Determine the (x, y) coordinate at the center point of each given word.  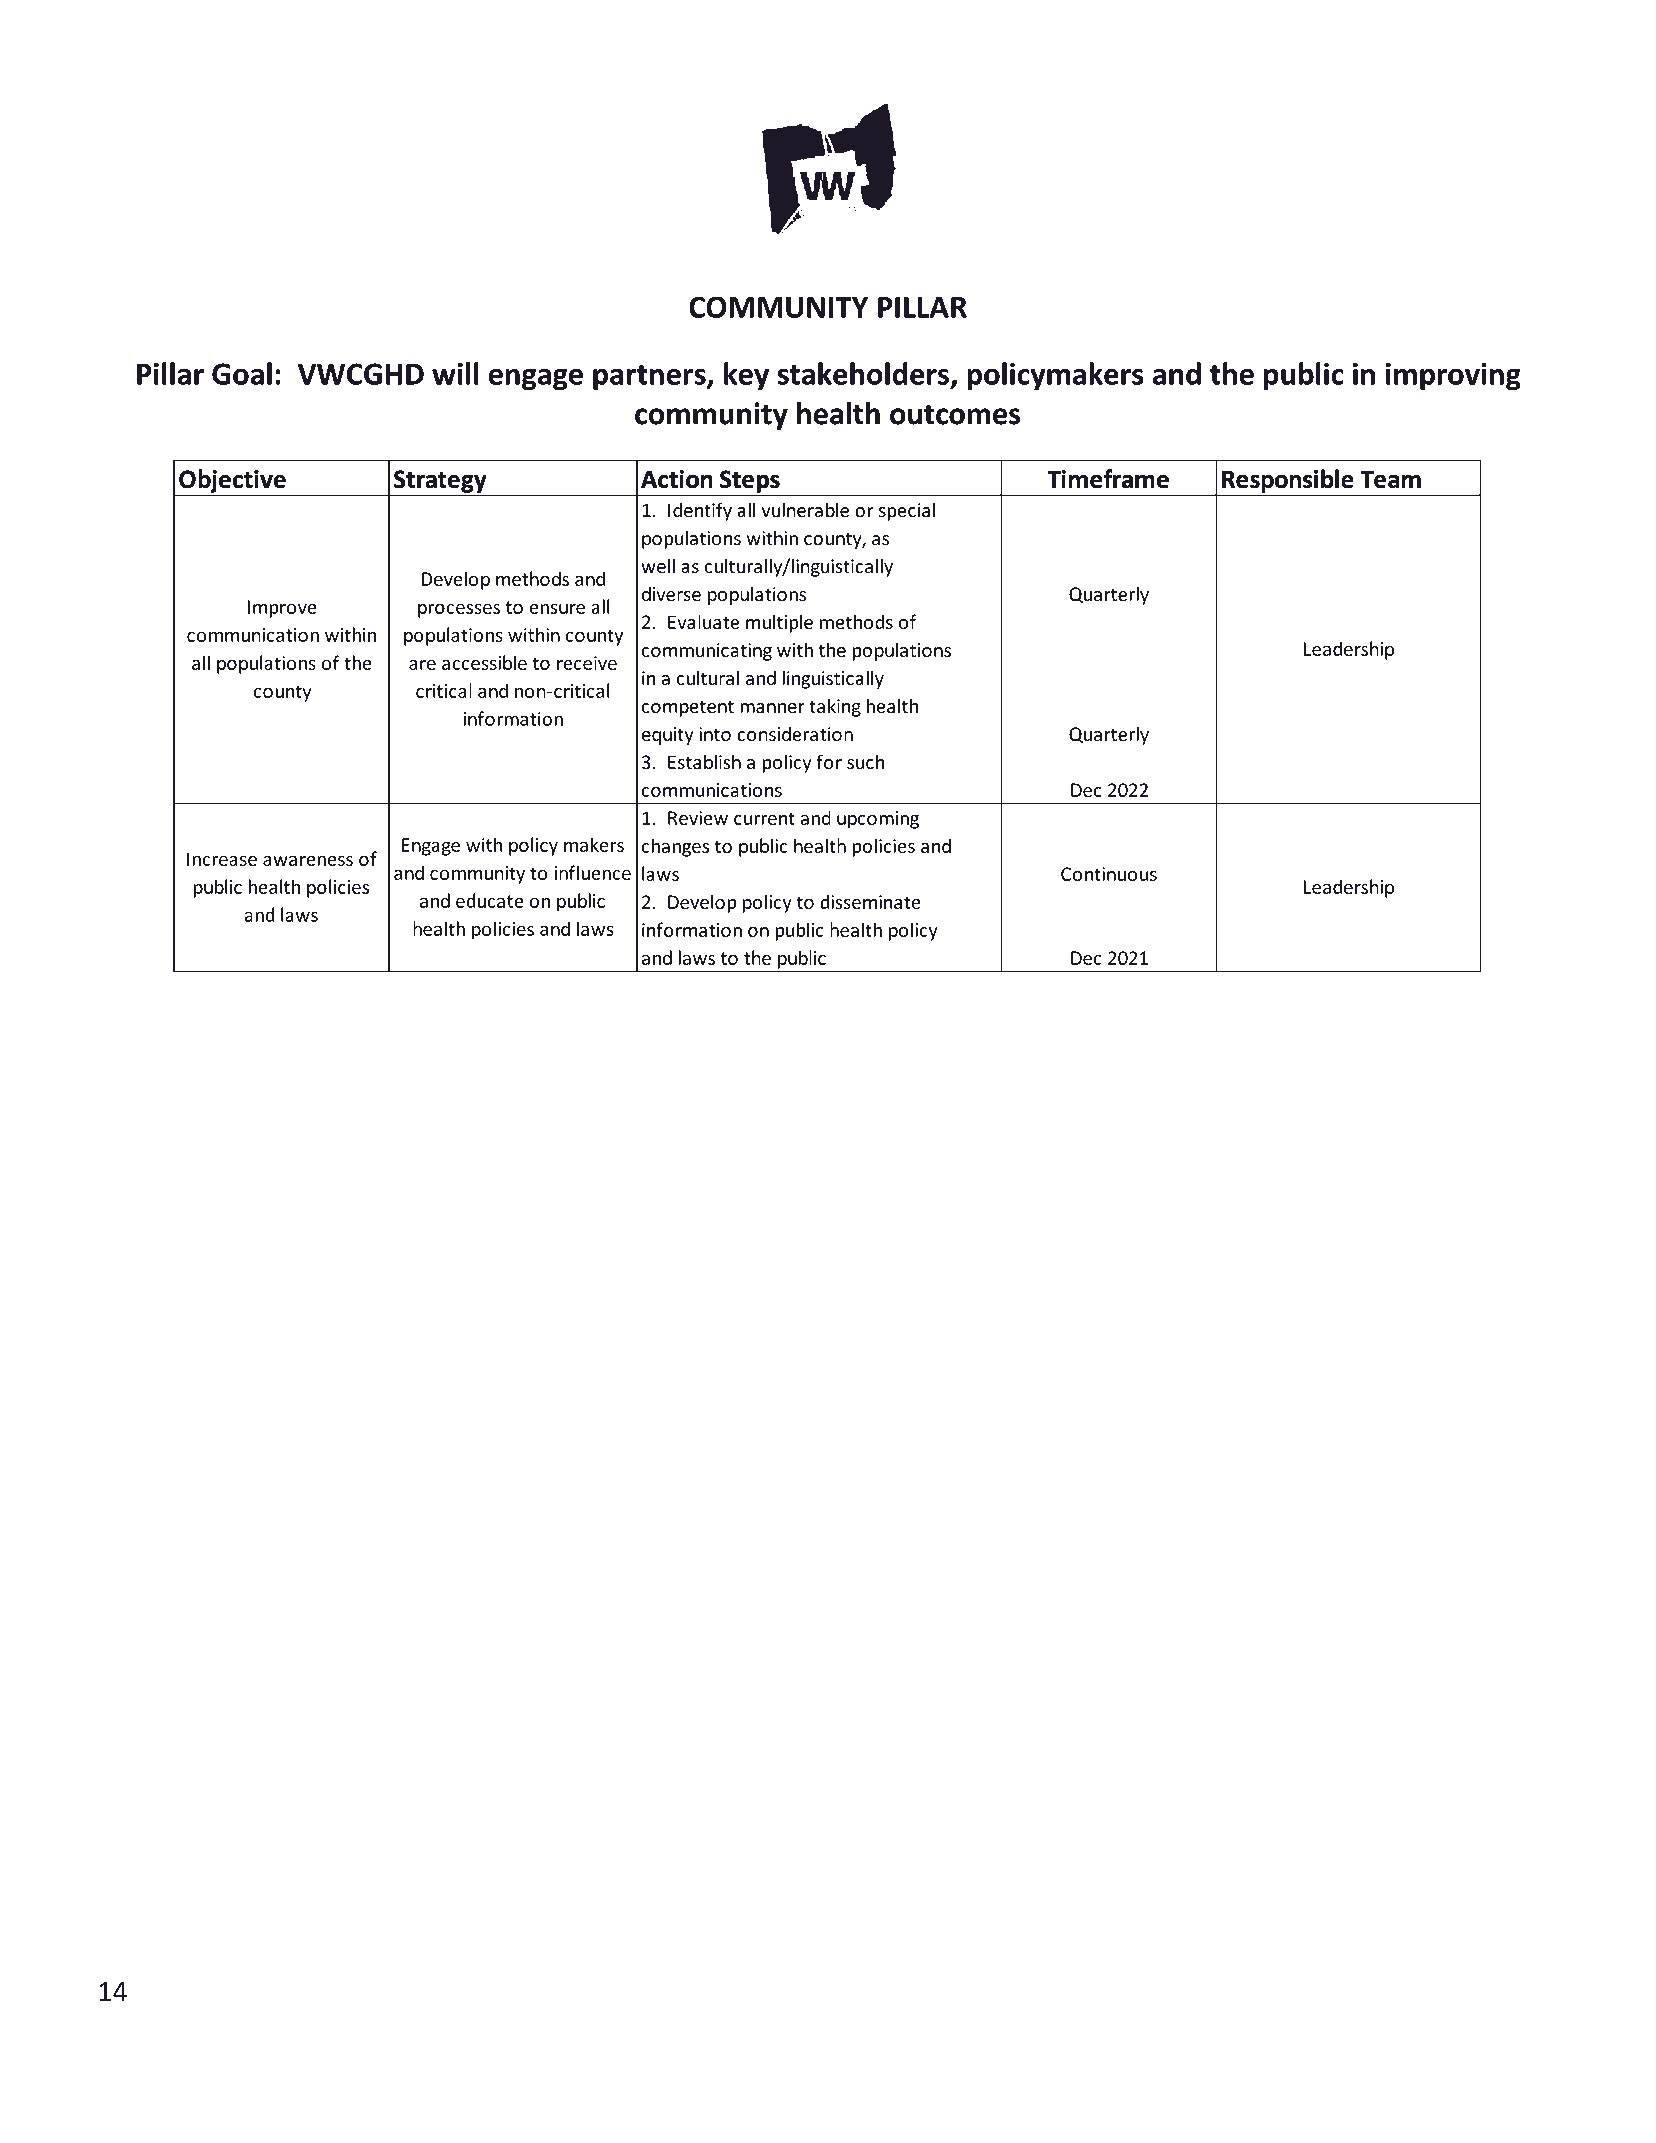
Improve (282, 609)
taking (835, 707)
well (658, 566)
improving (1453, 377)
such (866, 762)
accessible (484, 662)
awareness (308, 861)
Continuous (1109, 874)
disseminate (870, 901)
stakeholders (865, 374)
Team (1391, 479)
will (455, 373)
